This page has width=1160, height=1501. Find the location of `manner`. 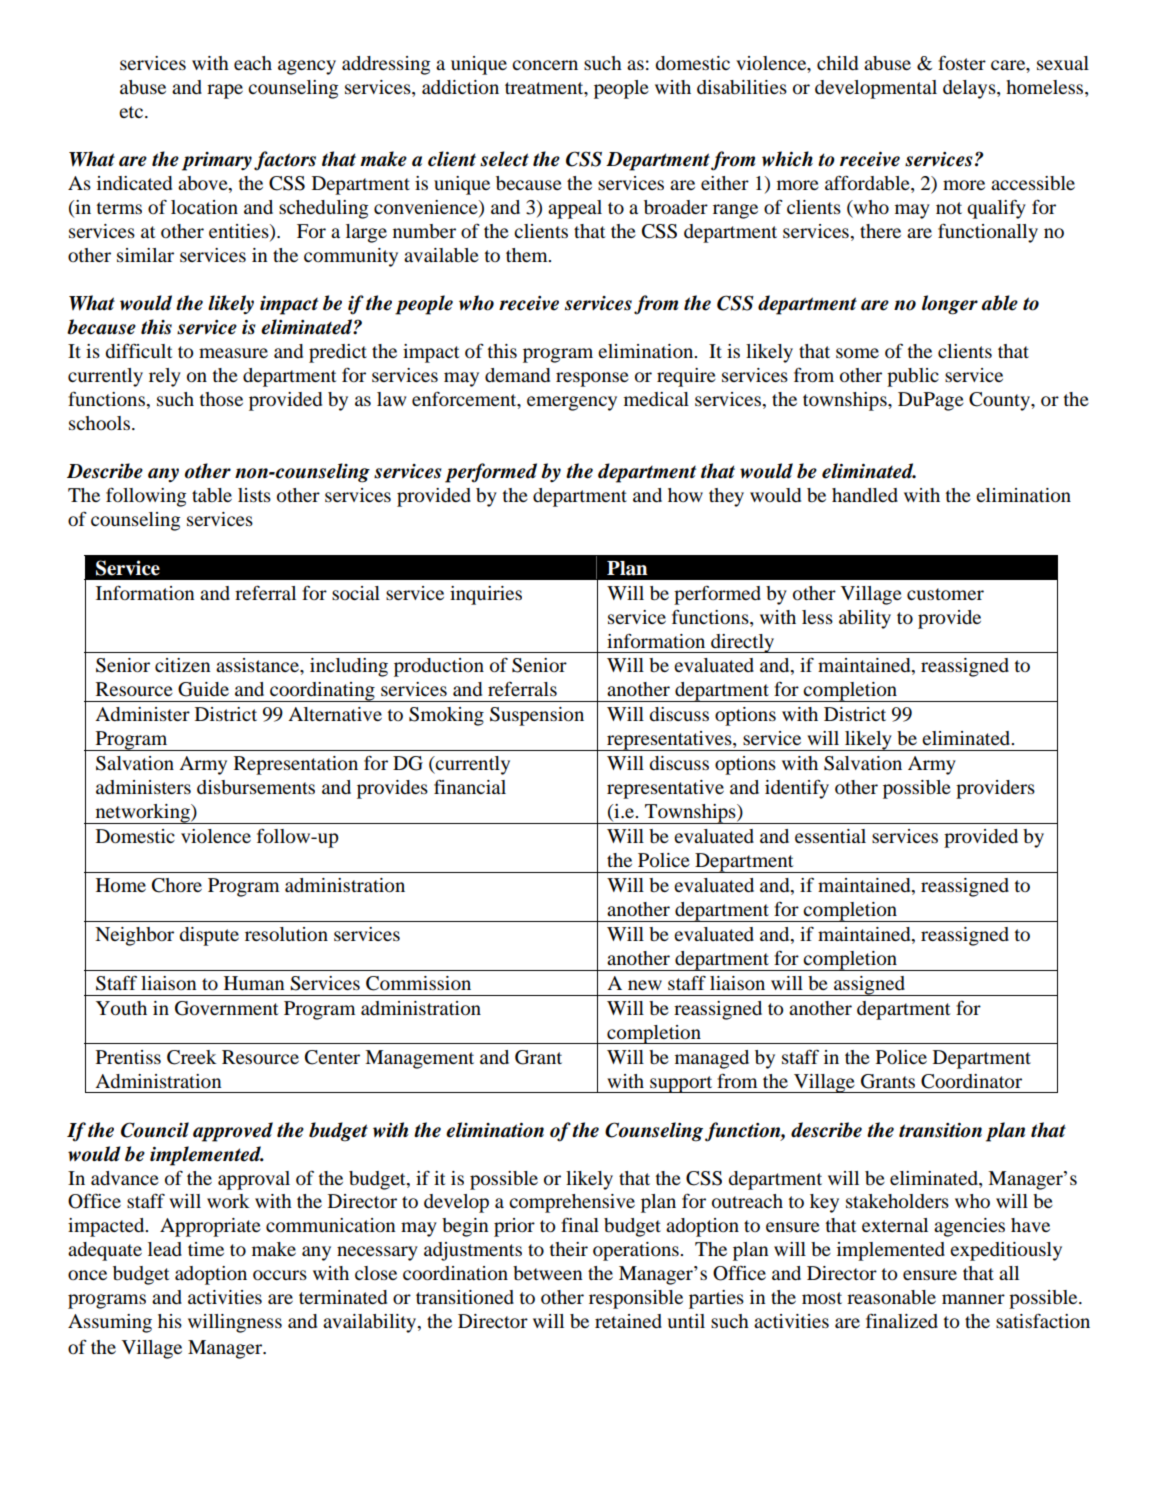

manner is located at coordinates (973, 1299).
